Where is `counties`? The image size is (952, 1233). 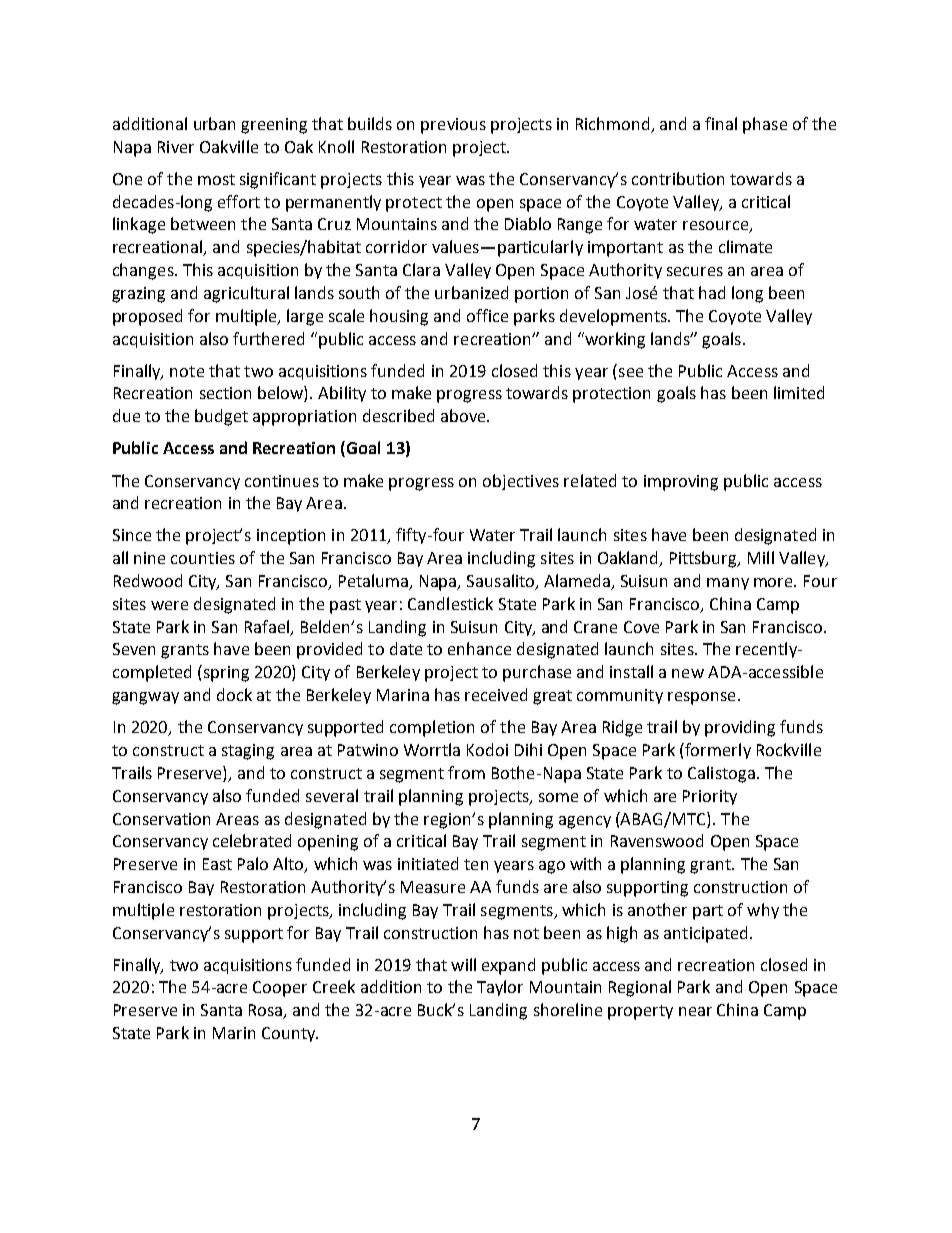 counties is located at coordinates (203, 558).
